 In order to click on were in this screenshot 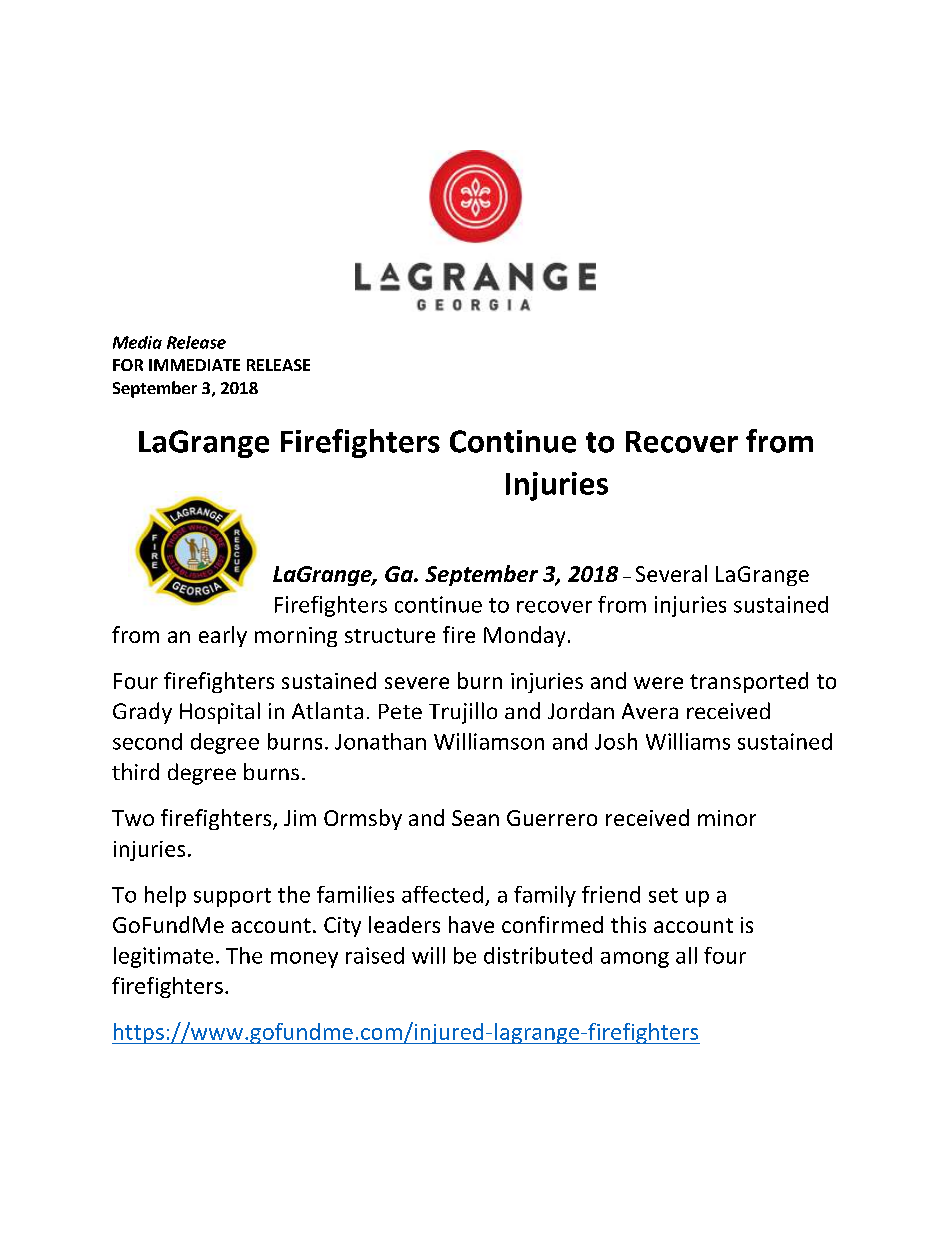, I will do `click(658, 683)`.
